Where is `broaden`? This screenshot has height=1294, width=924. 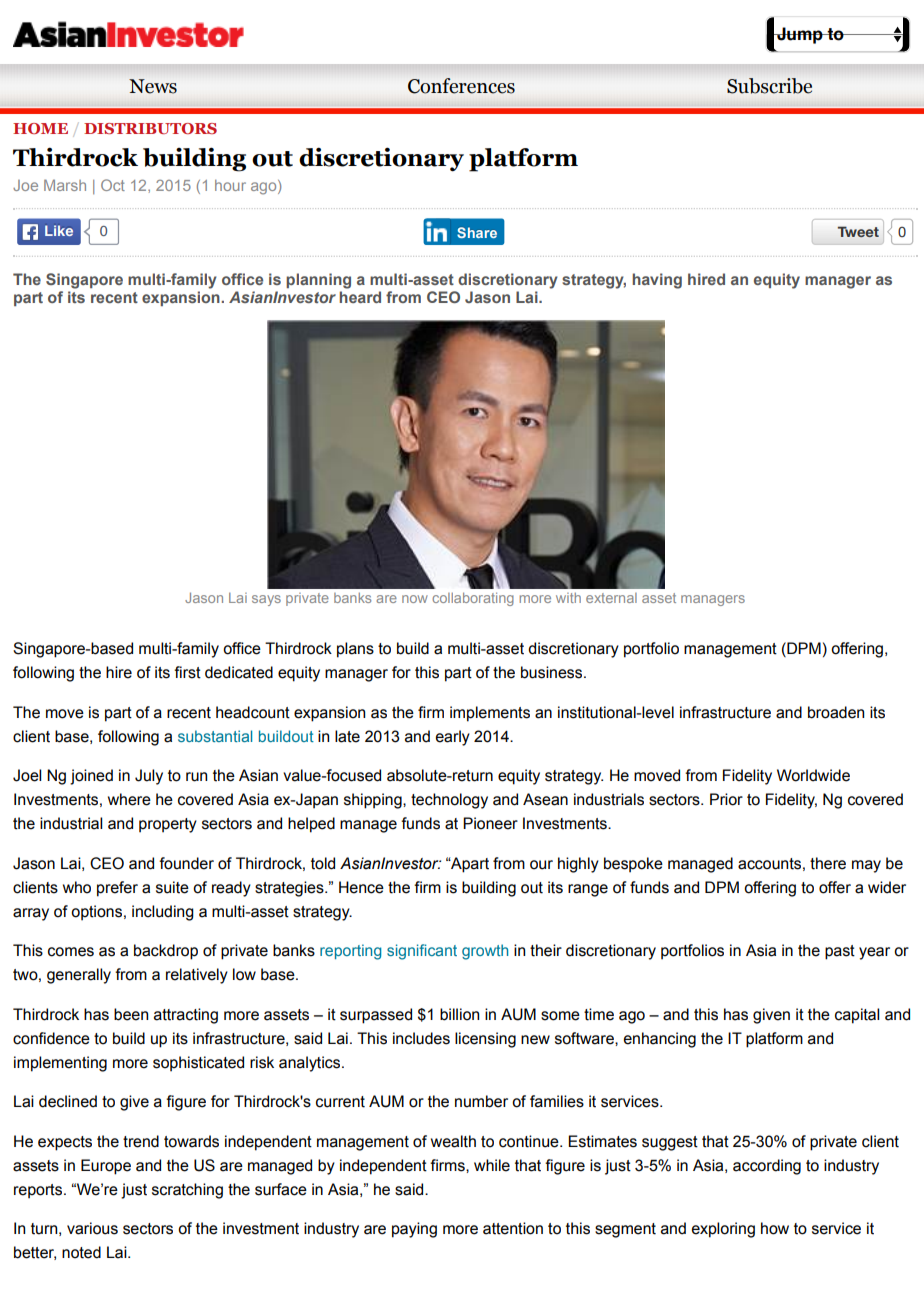 broaden is located at coordinates (836, 712).
